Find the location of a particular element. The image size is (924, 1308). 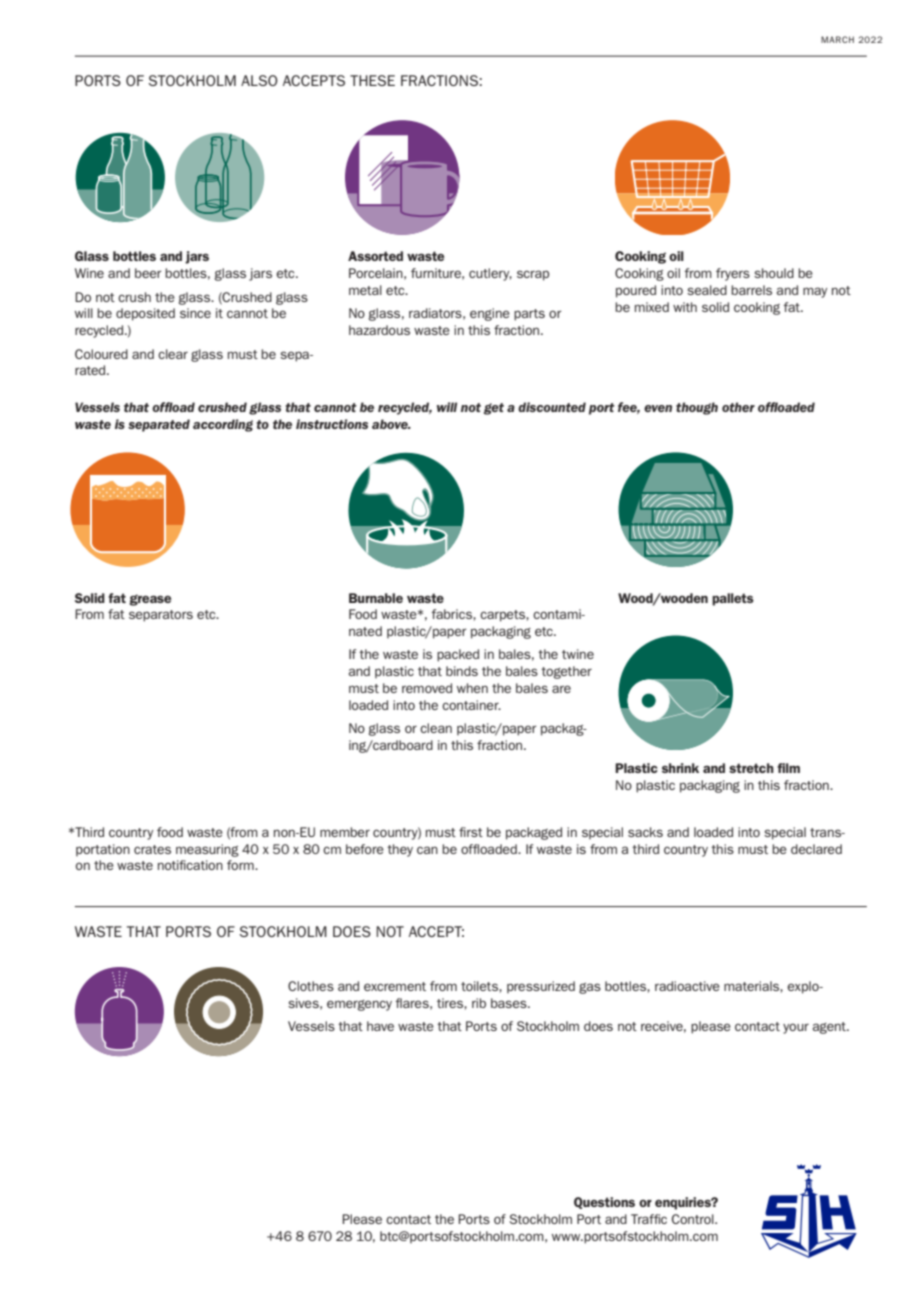

grease is located at coordinates (150, 600).
